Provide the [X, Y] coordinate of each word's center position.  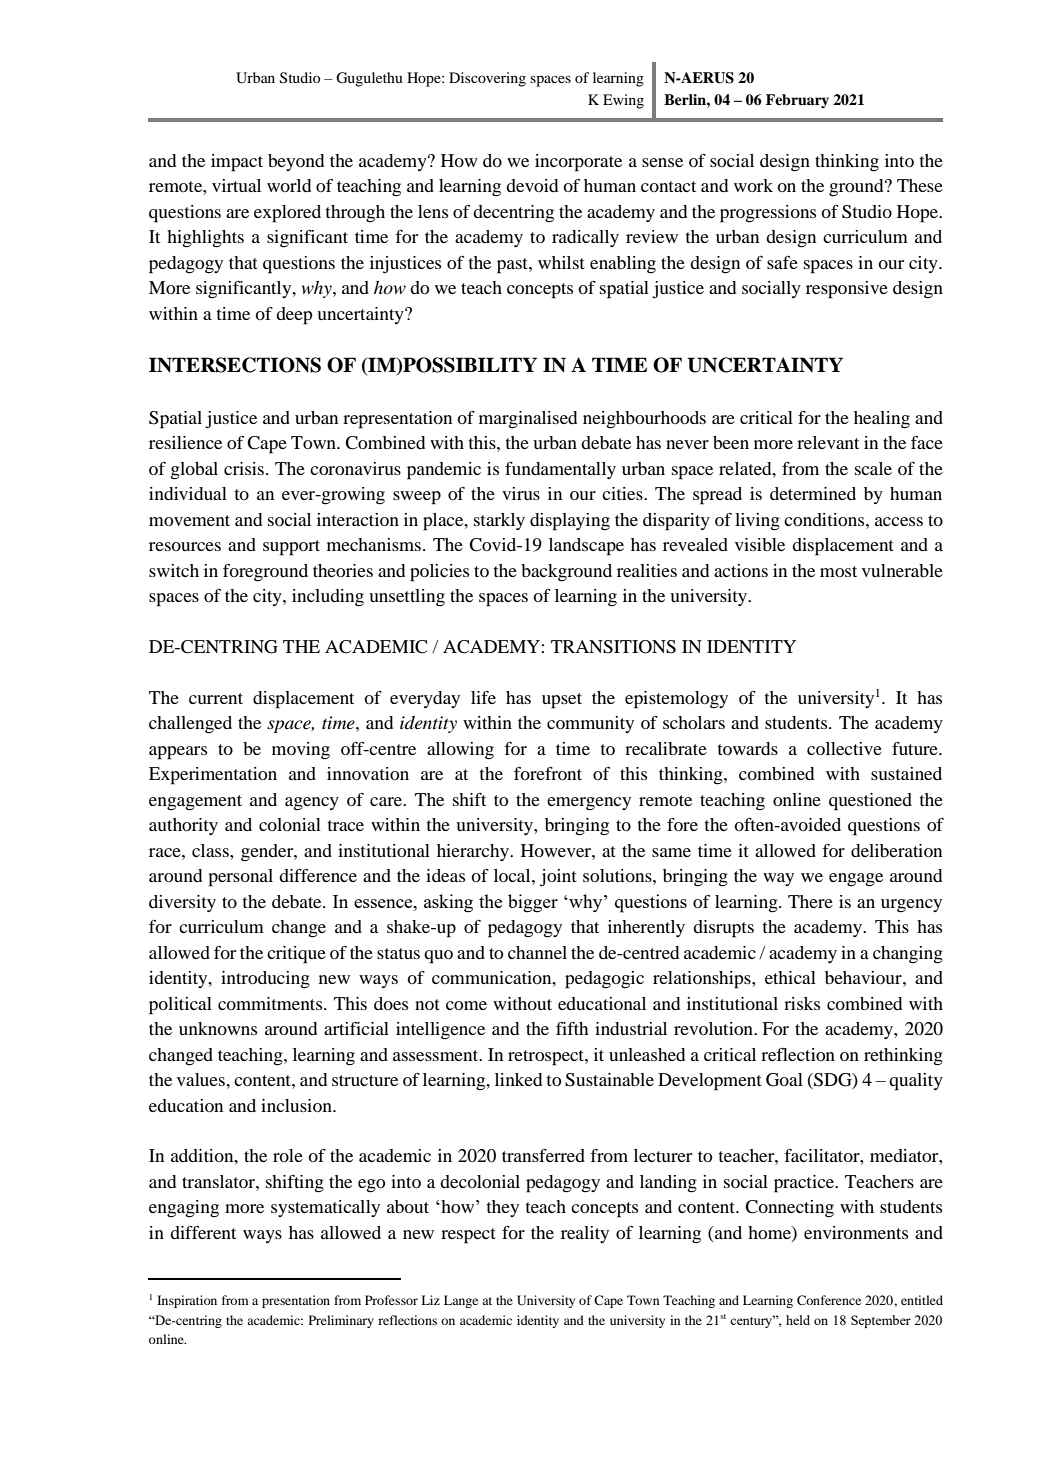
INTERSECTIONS [235, 365]
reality [585, 1234]
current [216, 698]
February [797, 101]
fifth [572, 1028]
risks [802, 1003]
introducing [265, 980]
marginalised [528, 420]
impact [237, 163]
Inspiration [187, 1301]
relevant [828, 442]
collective [844, 748]
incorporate [578, 163]
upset [562, 701]
